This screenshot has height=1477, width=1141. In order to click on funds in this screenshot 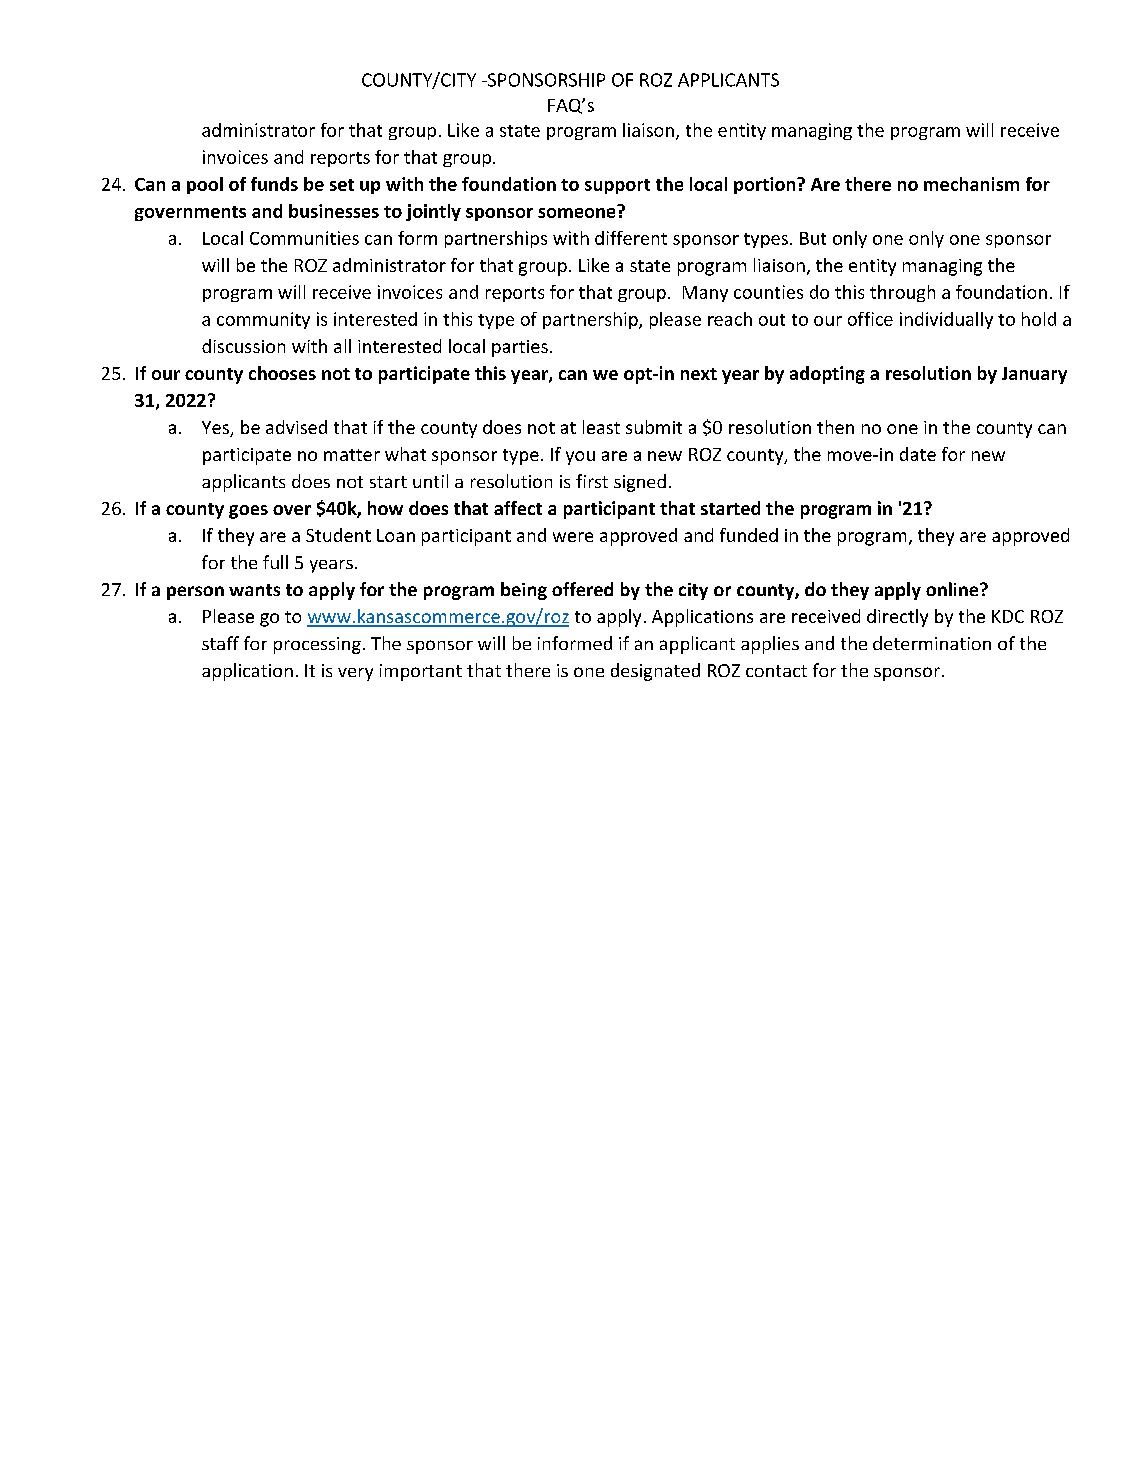, I will do `click(274, 184)`.
